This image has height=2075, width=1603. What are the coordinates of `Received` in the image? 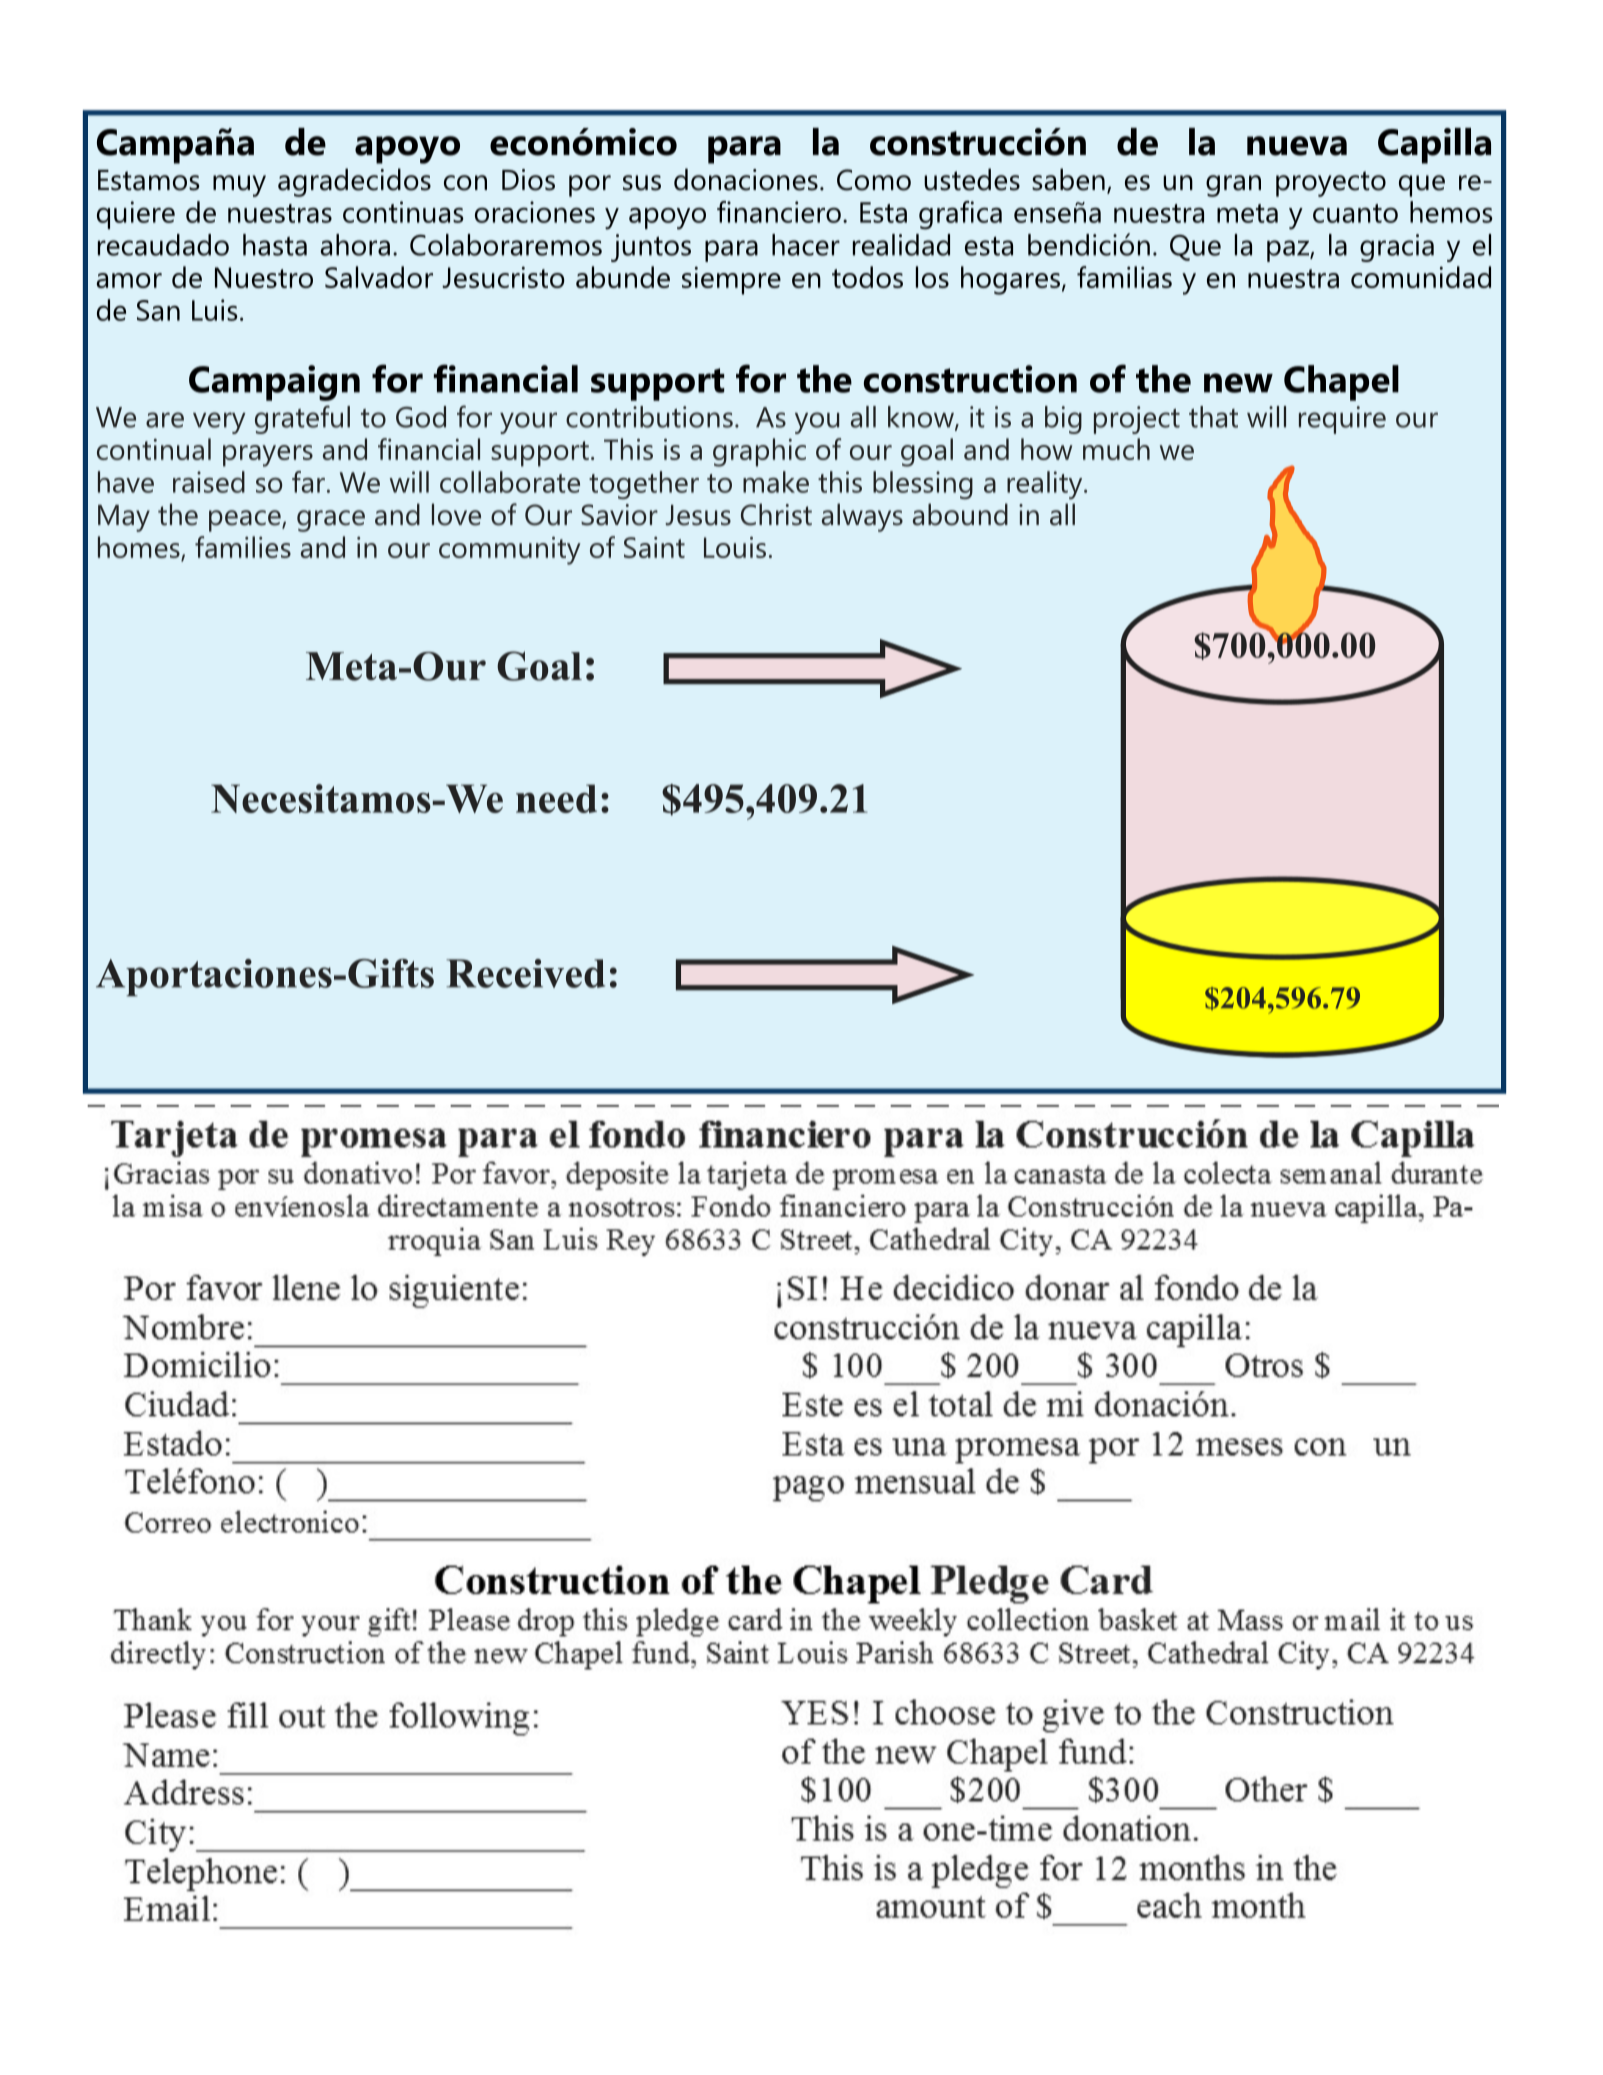 It's located at (525, 973).
